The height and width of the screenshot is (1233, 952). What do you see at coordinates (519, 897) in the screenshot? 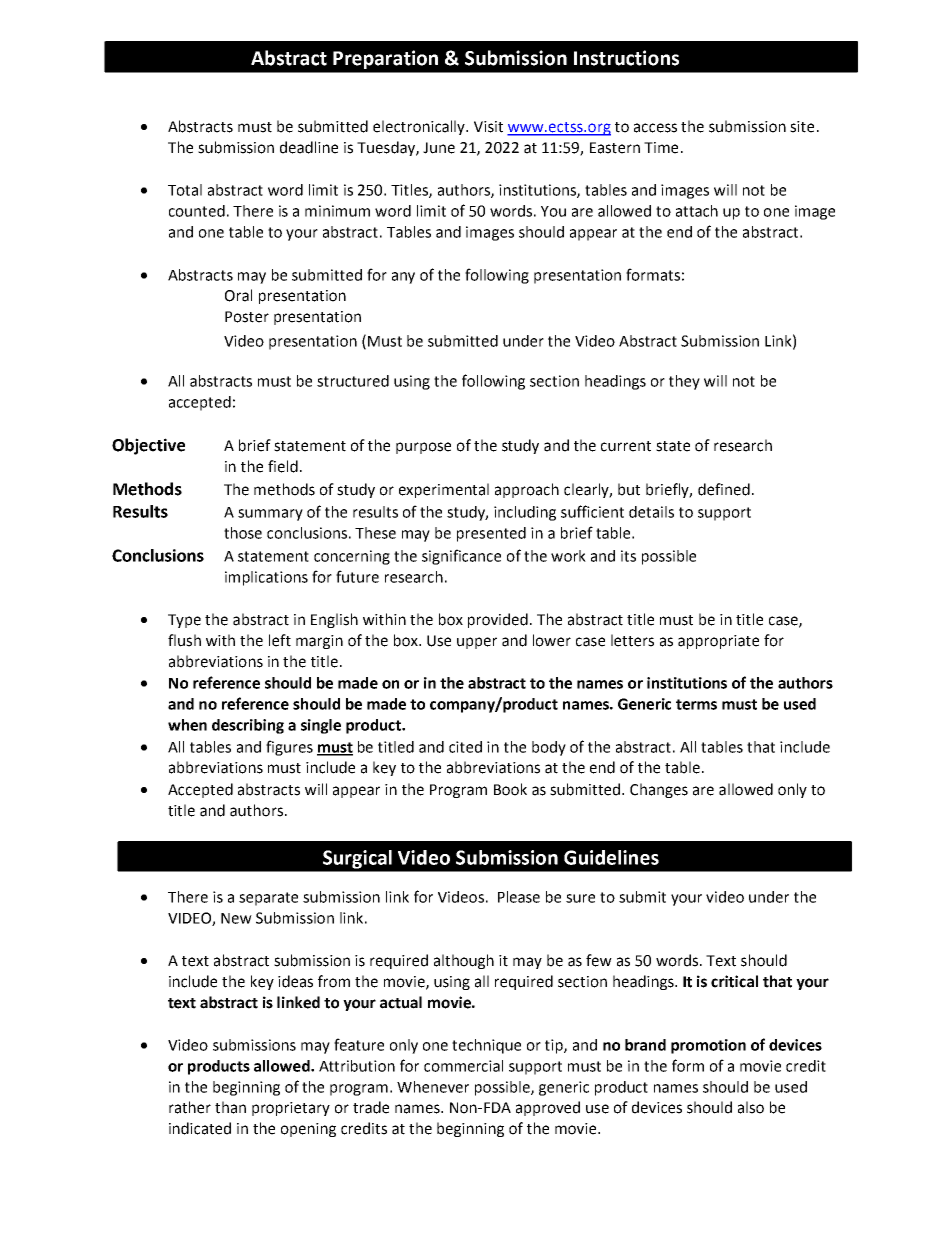
I see `Please` at bounding box center [519, 897].
